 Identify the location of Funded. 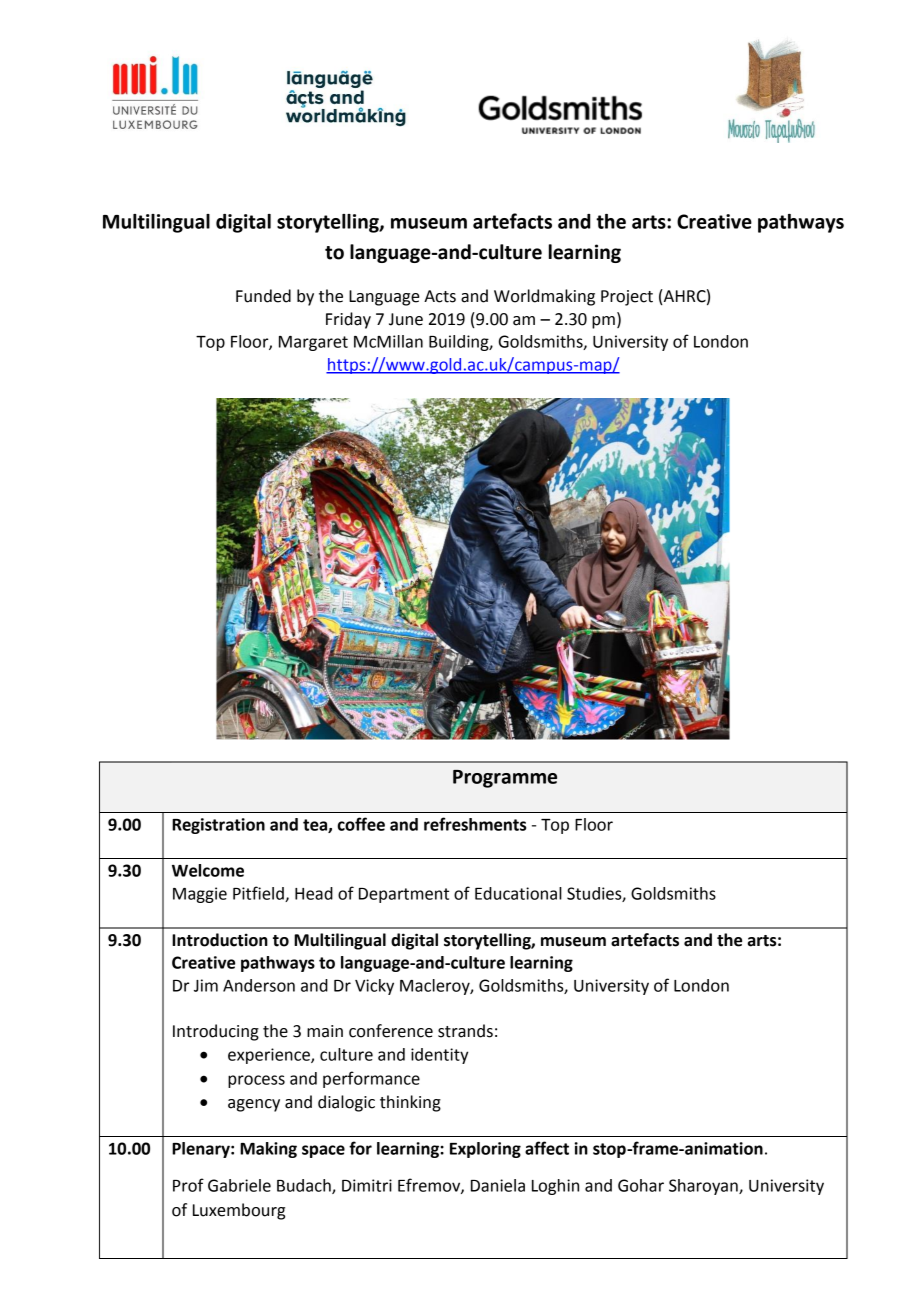
(263, 296).
